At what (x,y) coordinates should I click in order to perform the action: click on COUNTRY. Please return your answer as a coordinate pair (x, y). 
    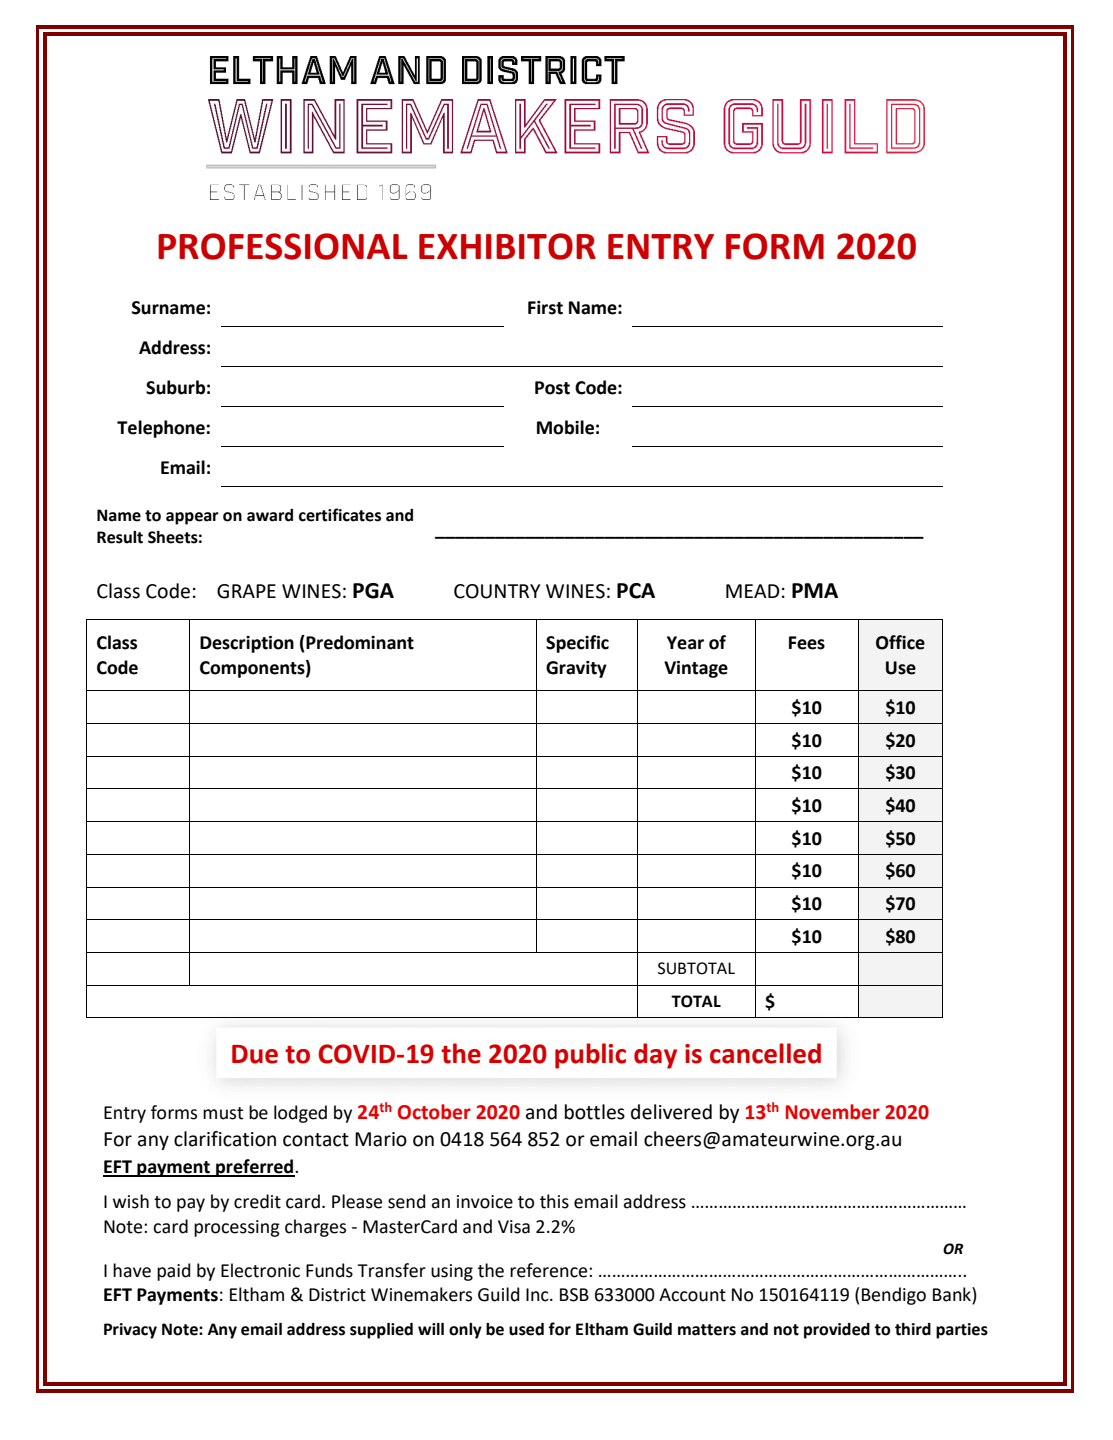
    Looking at the image, I should click on (497, 591).
